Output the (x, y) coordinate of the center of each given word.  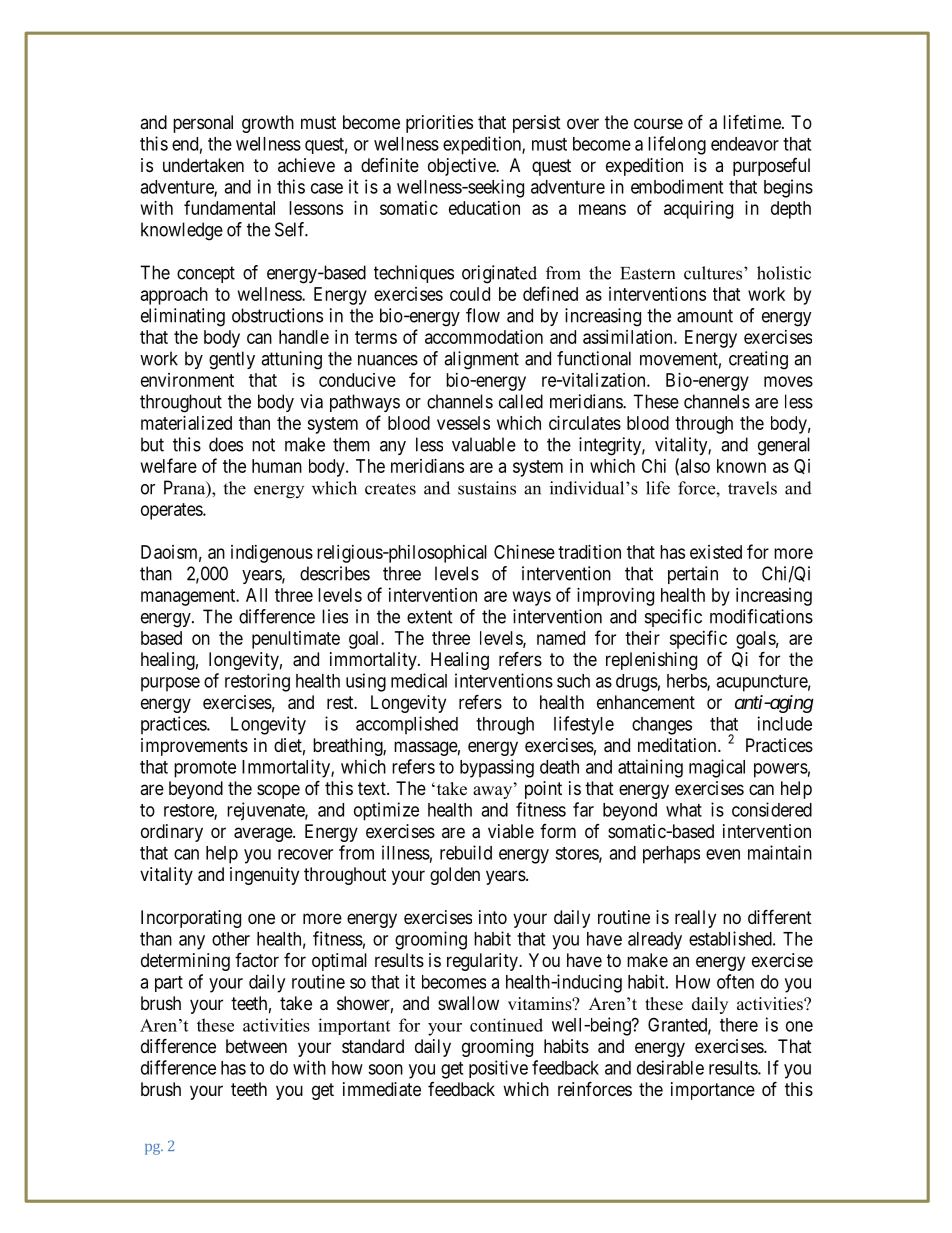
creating (758, 360)
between (256, 1046)
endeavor (745, 144)
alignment (481, 360)
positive (498, 1069)
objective (462, 167)
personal (203, 124)
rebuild (466, 852)
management (189, 597)
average (264, 834)
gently (232, 360)
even (723, 854)
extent (430, 617)
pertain (693, 575)
